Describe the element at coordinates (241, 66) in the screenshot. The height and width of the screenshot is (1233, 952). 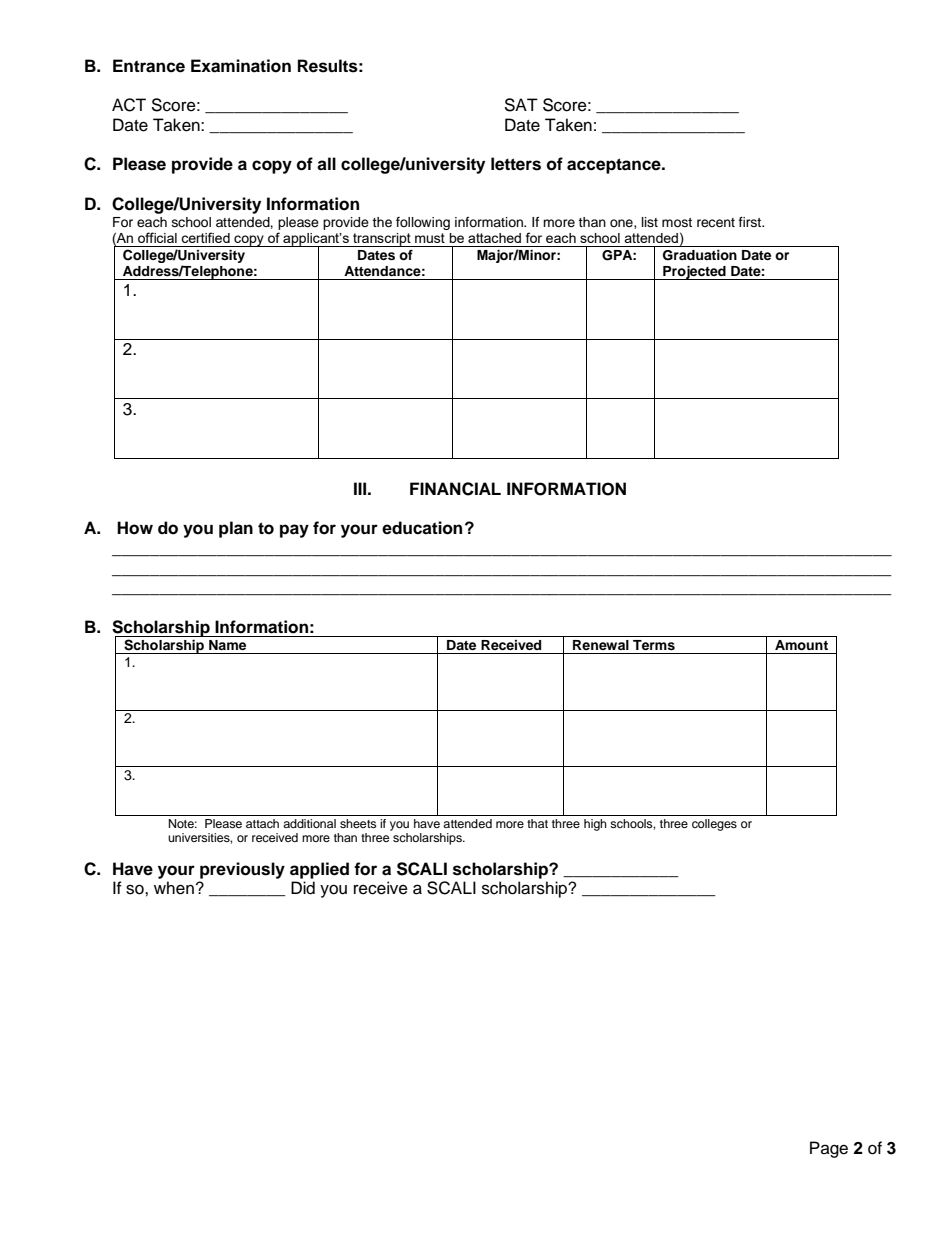
I see `Examination` at that location.
